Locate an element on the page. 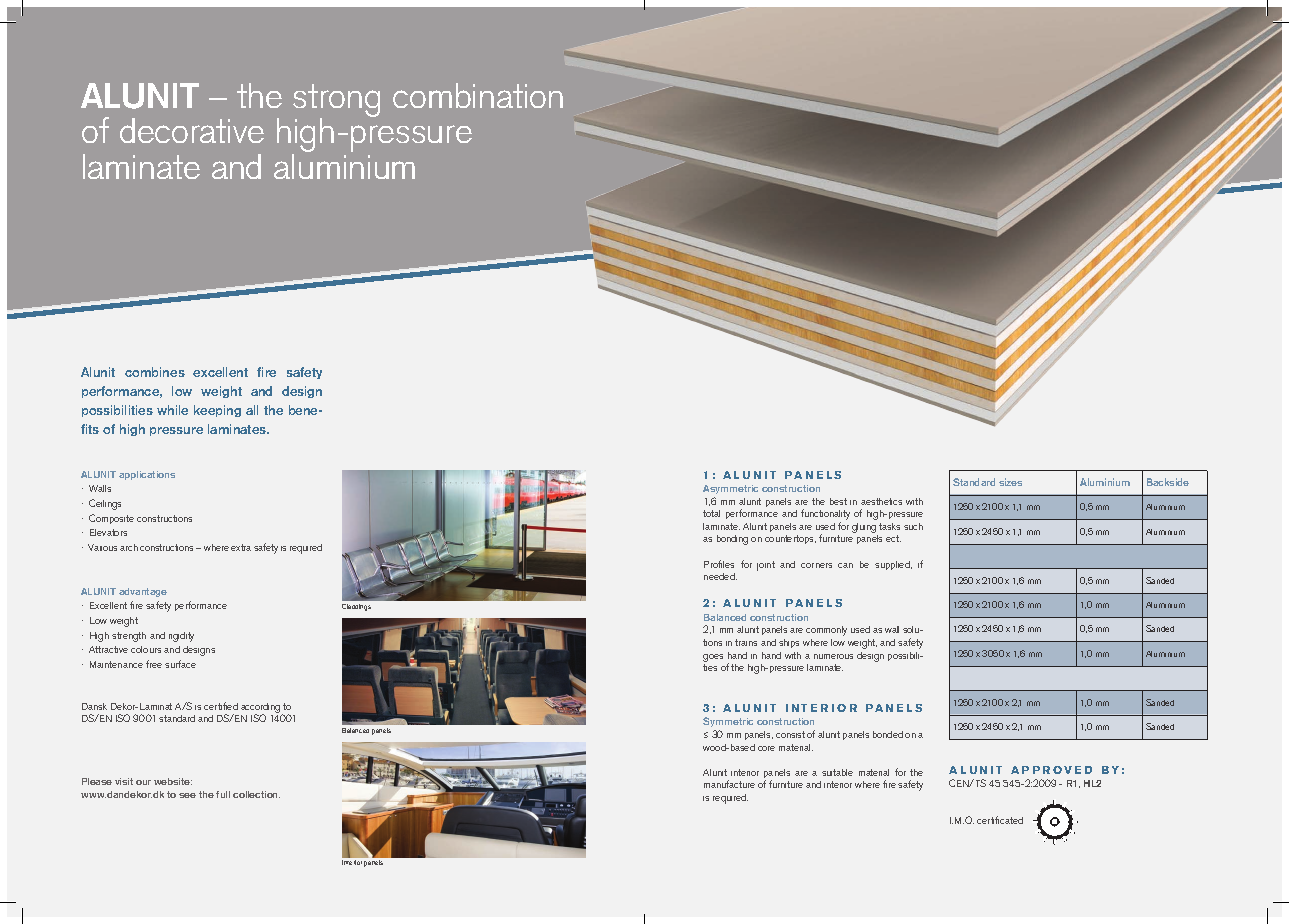  total is located at coordinates (711, 513).
